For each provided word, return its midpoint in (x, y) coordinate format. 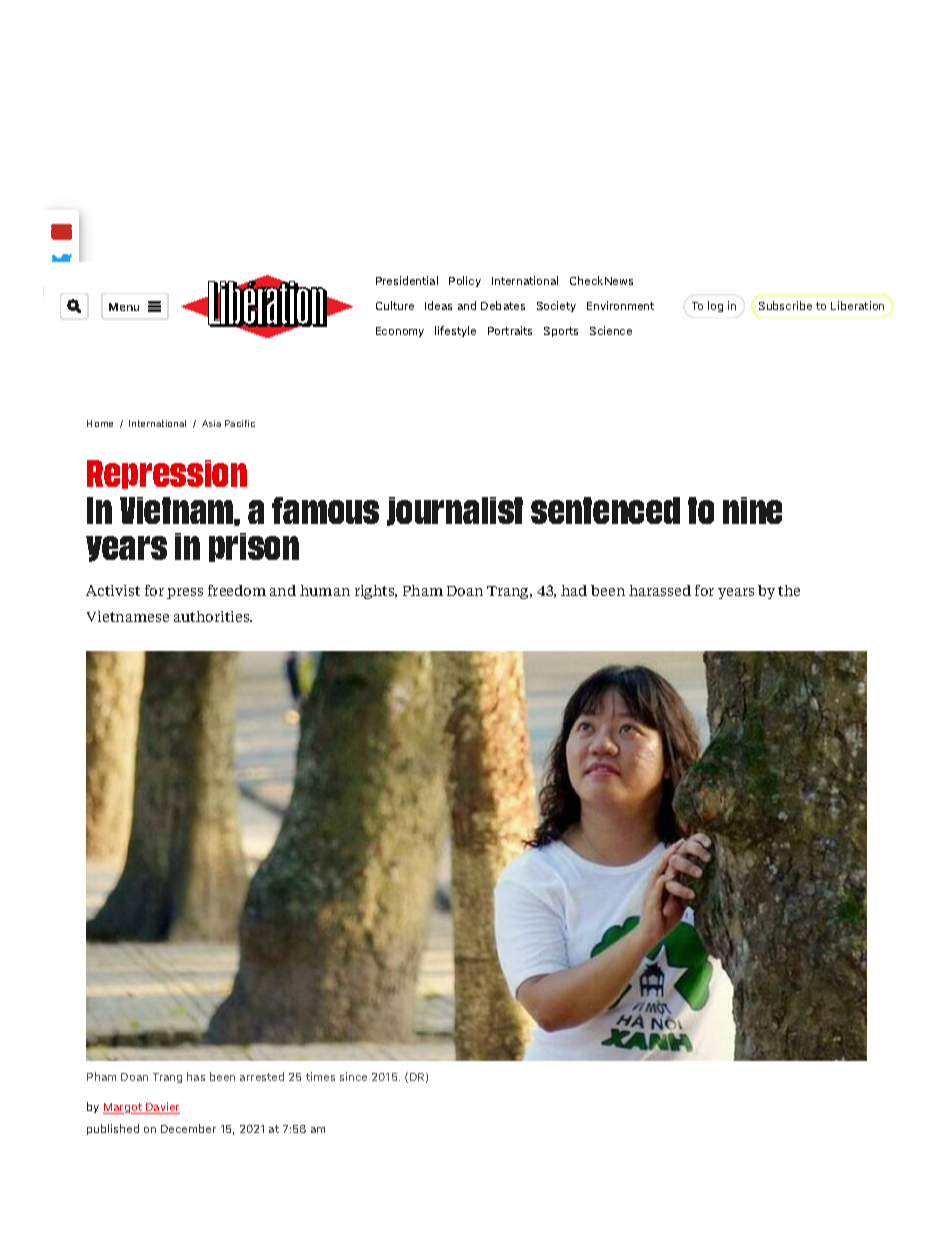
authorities (213, 616)
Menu (124, 307)
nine (752, 510)
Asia (211, 423)
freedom (237, 590)
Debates (503, 305)
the (789, 590)
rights (376, 592)
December (188, 1128)
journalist (455, 511)
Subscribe (785, 305)
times (320, 1076)
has (196, 1076)
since (353, 1076)
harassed (660, 590)
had (574, 590)
